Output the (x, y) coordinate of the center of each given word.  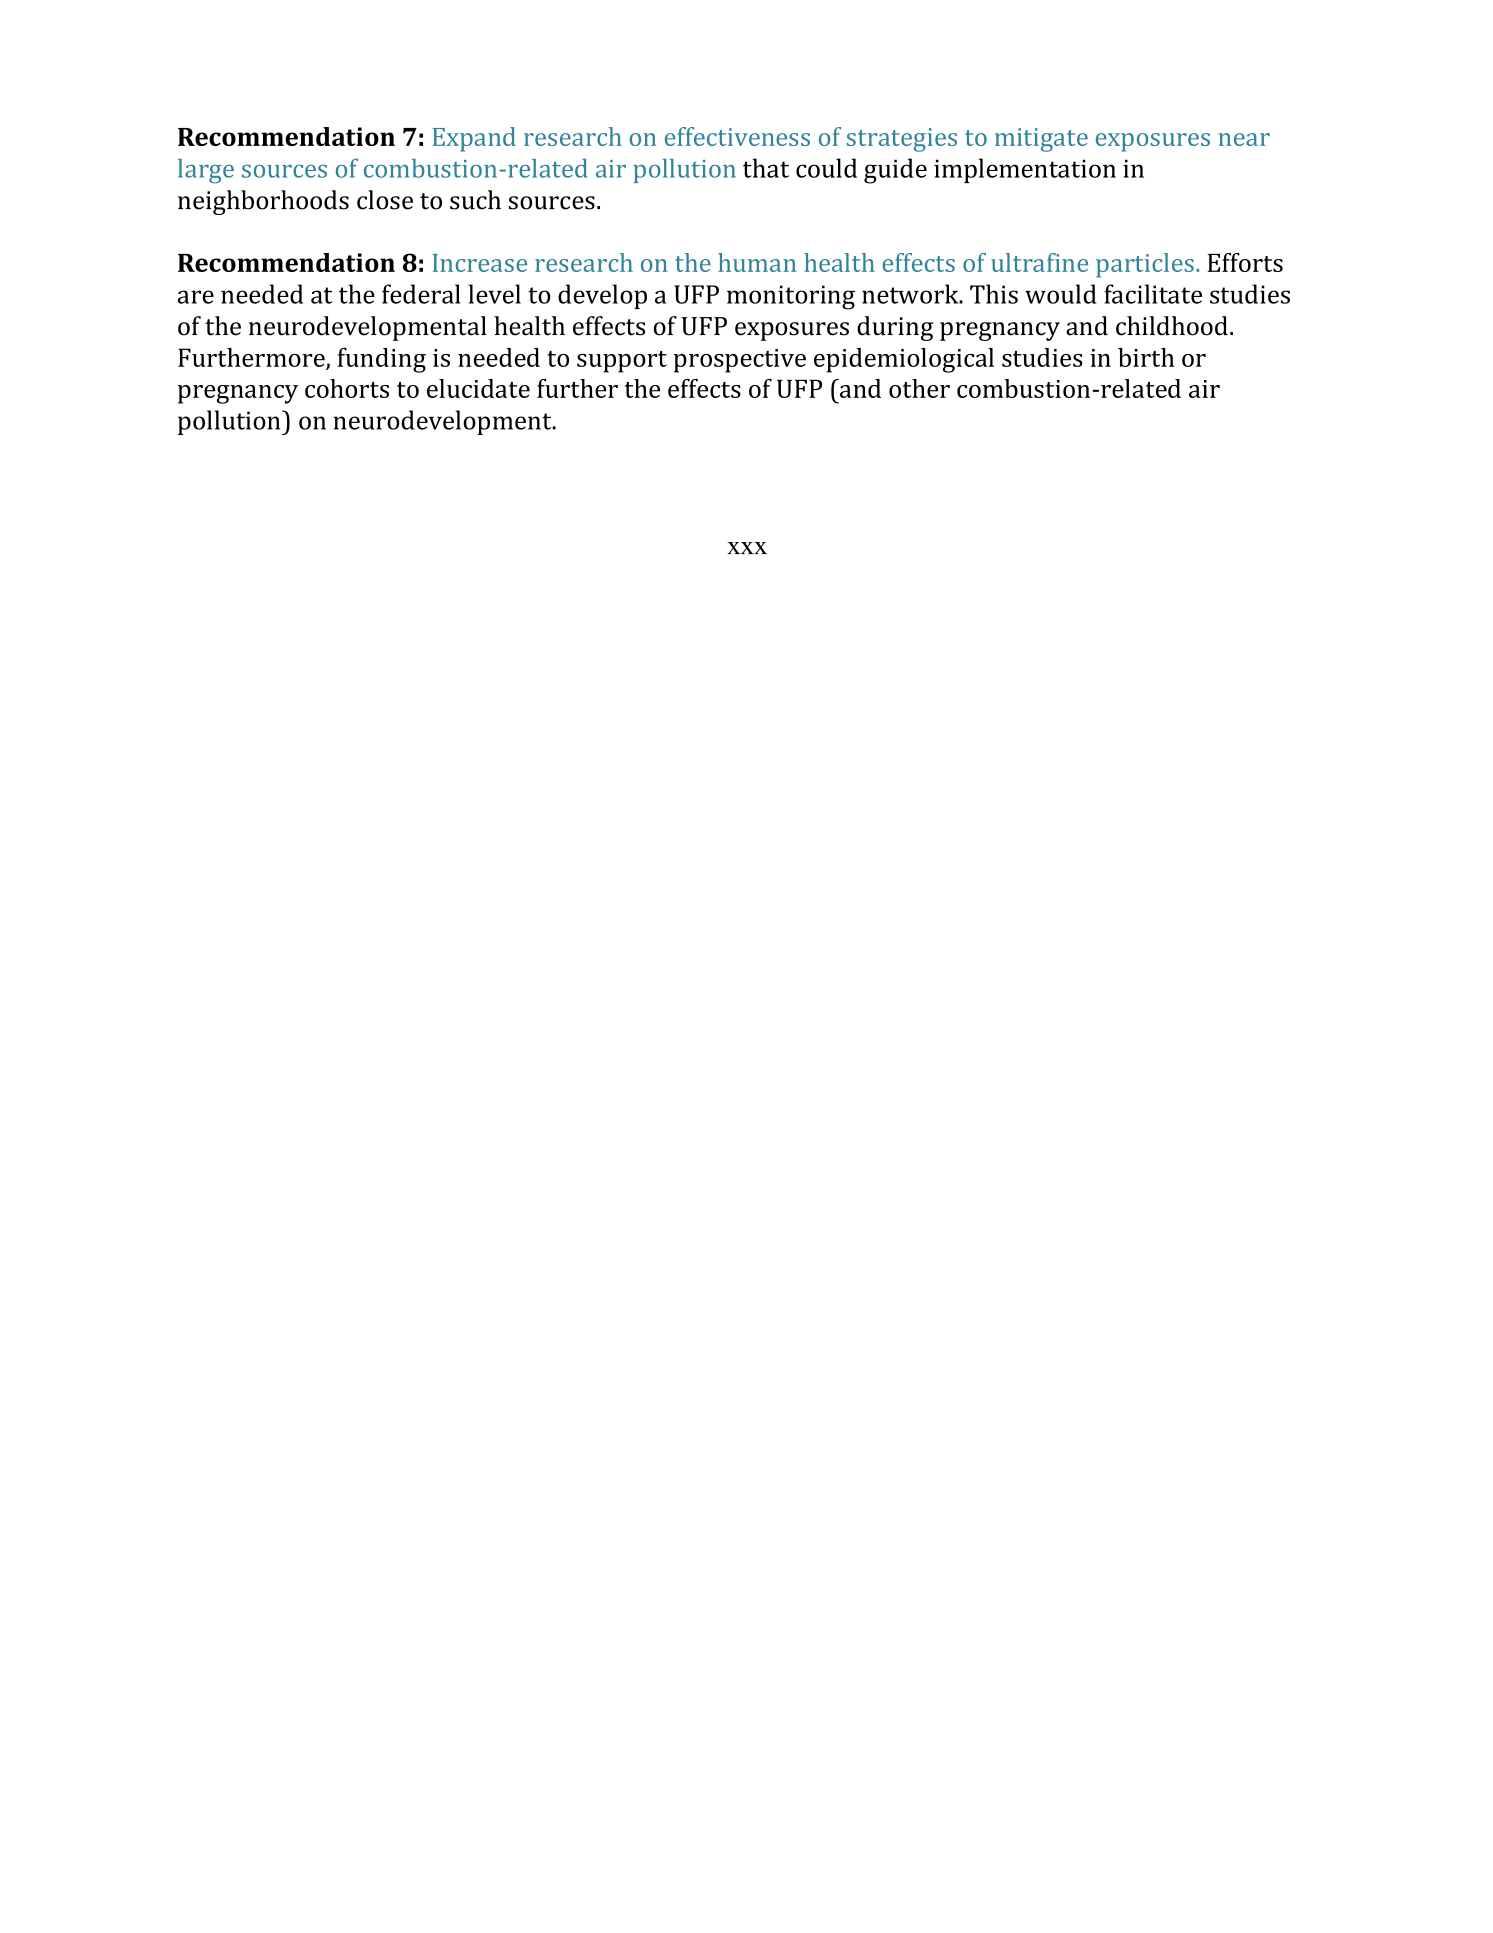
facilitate (1153, 294)
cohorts (347, 388)
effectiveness (737, 136)
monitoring (791, 297)
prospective (739, 361)
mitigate (1041, 140)
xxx (747, 548)
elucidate (478, 388)
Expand (474, 139)
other (919, 388)
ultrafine (1039, 262)
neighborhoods (263, 202)
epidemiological (904, 360)
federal (421, 294)
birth (1146, 357)
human (757, 262)
